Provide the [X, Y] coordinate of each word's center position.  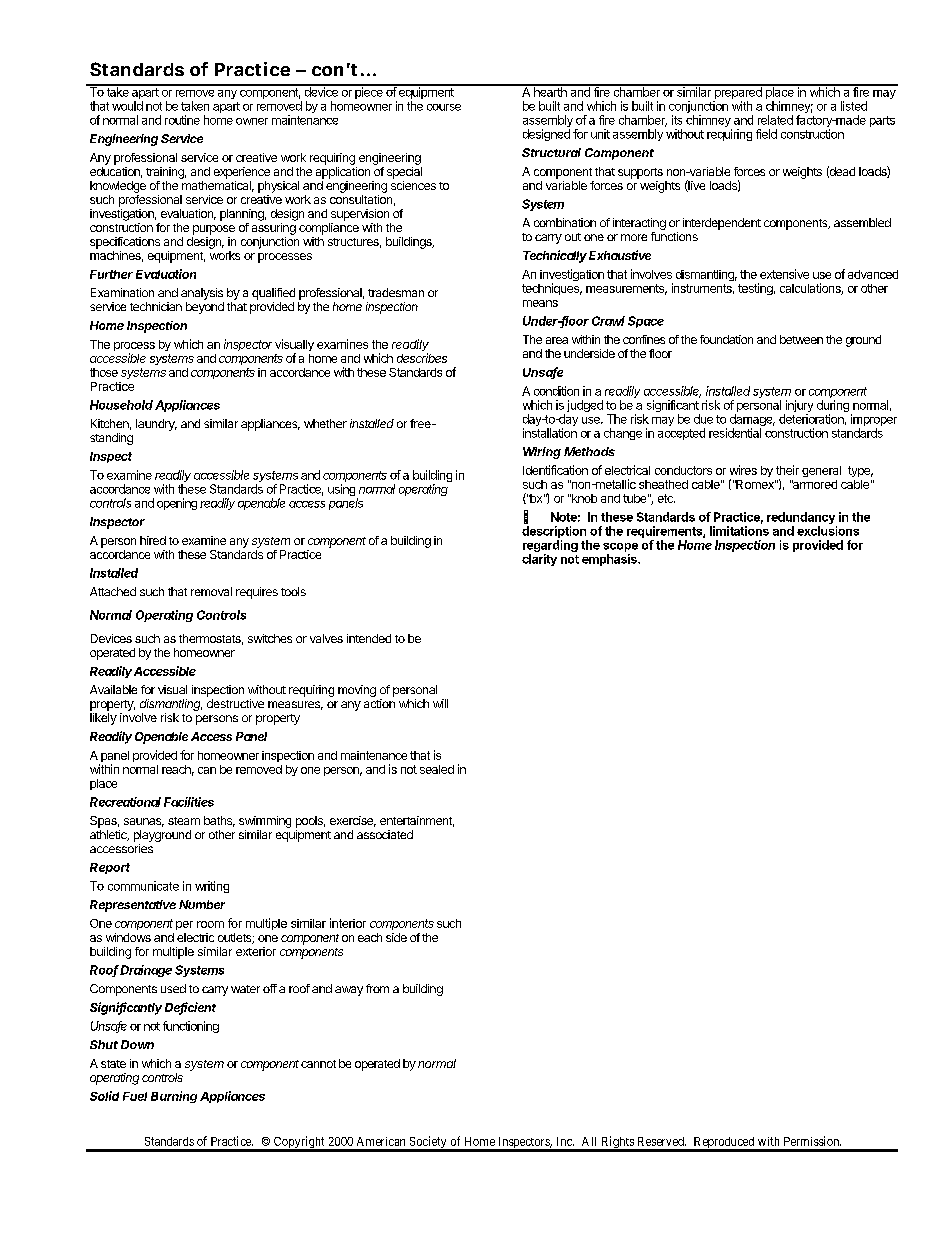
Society [428, 1143]
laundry [156, 425]
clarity [539, 560]
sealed [437, 769]
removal [211, 591]
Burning [174, 1097]
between [801, 339]
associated [385, 834]
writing [212, 887]
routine [182, 120]
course [444, 107]
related [775, 120]
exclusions [828, 531]
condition [556, 391]
